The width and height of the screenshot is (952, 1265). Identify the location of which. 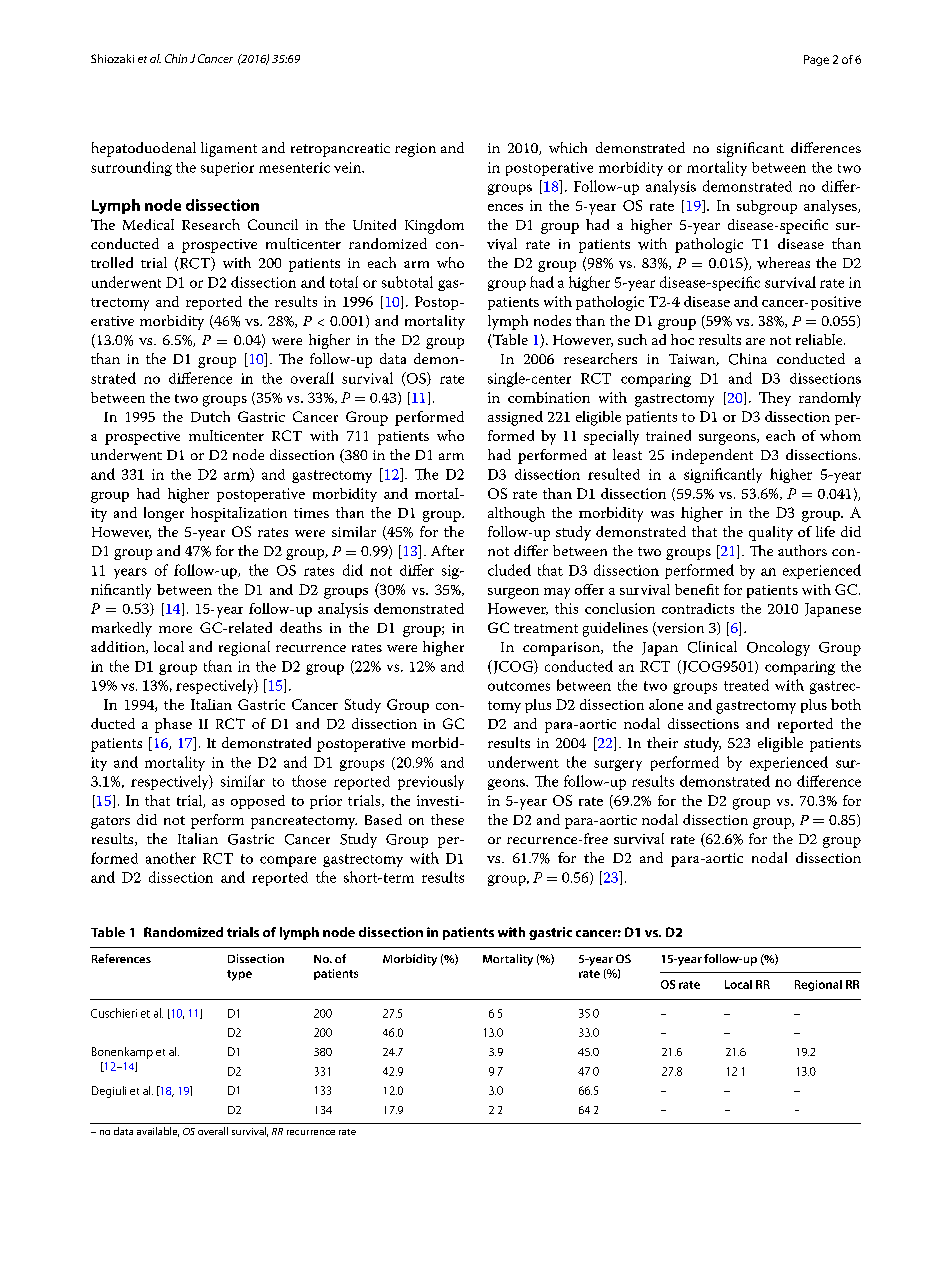
(568, 147).
